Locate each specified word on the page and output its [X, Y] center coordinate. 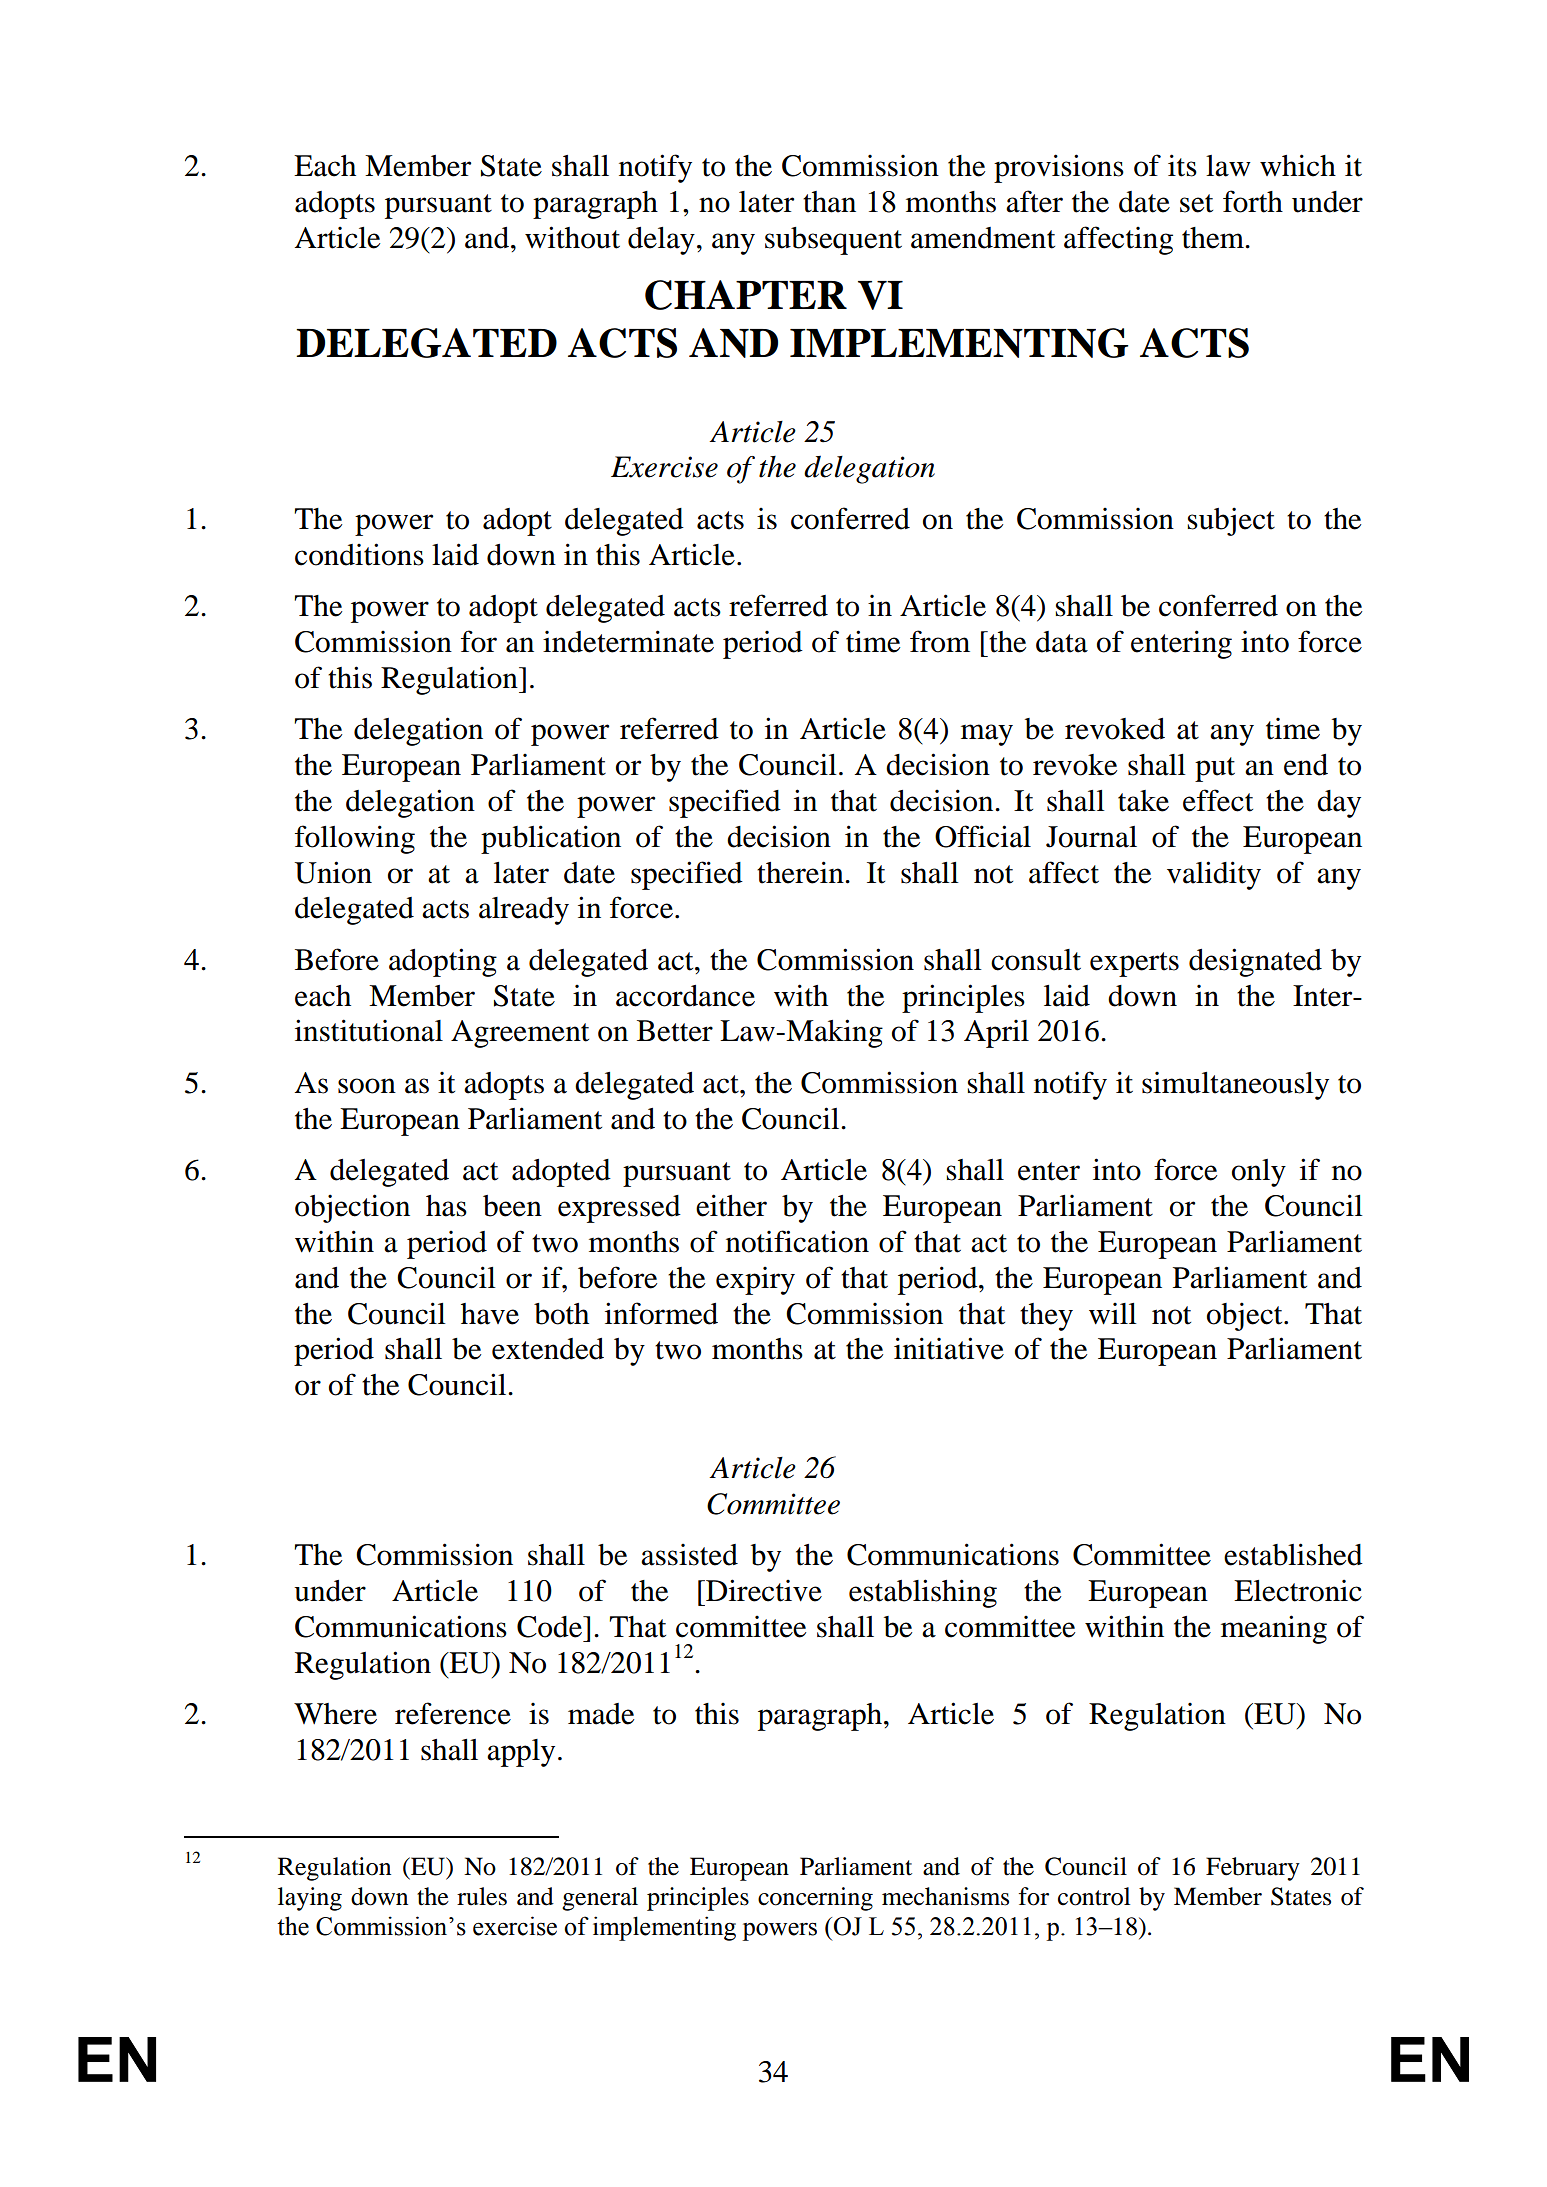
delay [661, 241]
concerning [815, 1899]
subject [1231, 521]
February [1253, 1869]
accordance [685, 996]
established [1293, 1554]
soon [367, 1086]
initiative [949, 1348]
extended [548, 1349]
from [940, 641]
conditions [359, 554]
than [829, 202]
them [1214, 238]
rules [482, 1896]
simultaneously [1235, 1086]
